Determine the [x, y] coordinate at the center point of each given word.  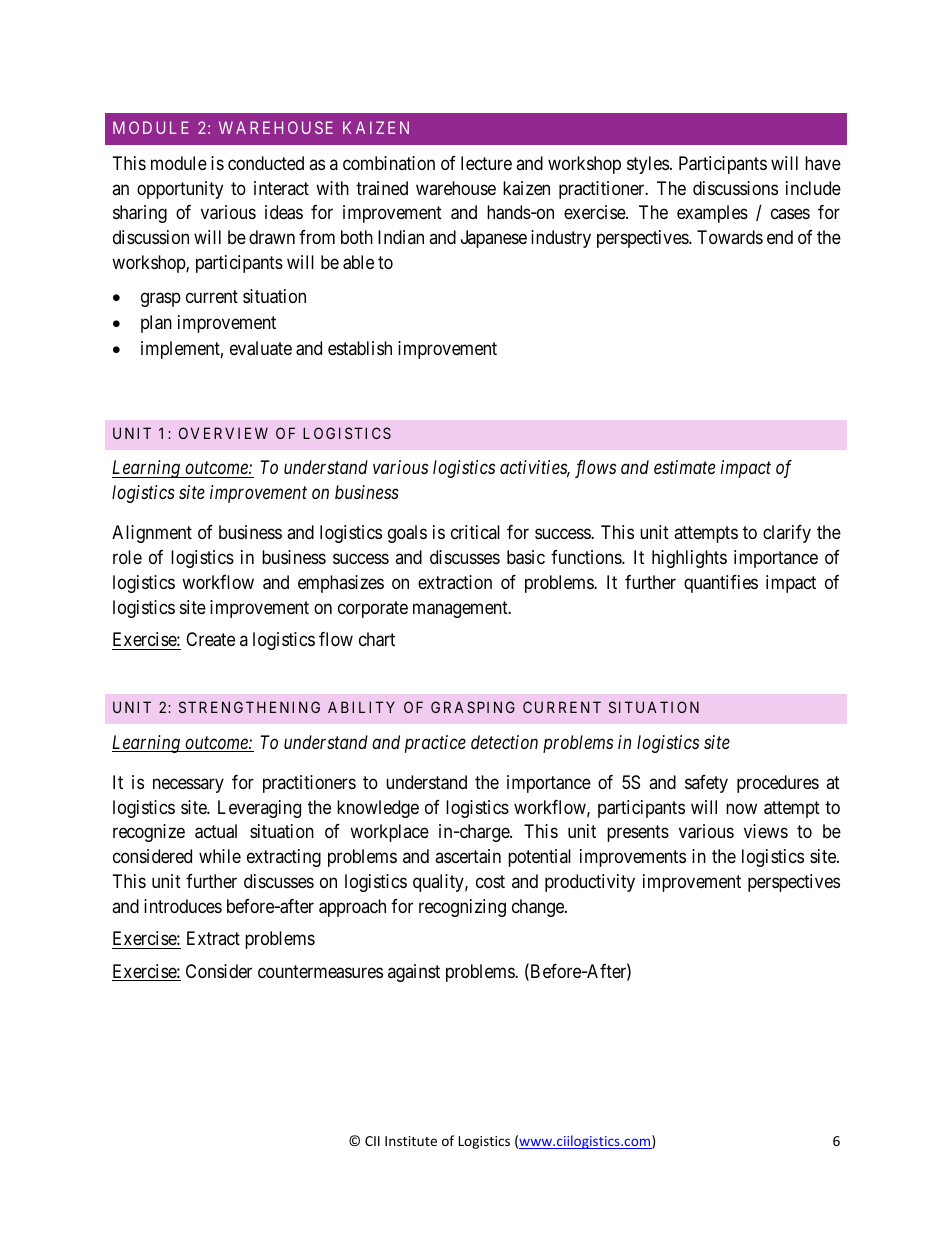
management [461, 609]
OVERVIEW [223, 433]
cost [490, 881]
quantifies [721, 584]
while [220, 856]
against [414, 973]
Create [210, 639]
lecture [486, 163]
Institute [411, 1141]
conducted [266, 163]
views [766, 831]
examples [712, 214]
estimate [684, 467]
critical [475, 532]
